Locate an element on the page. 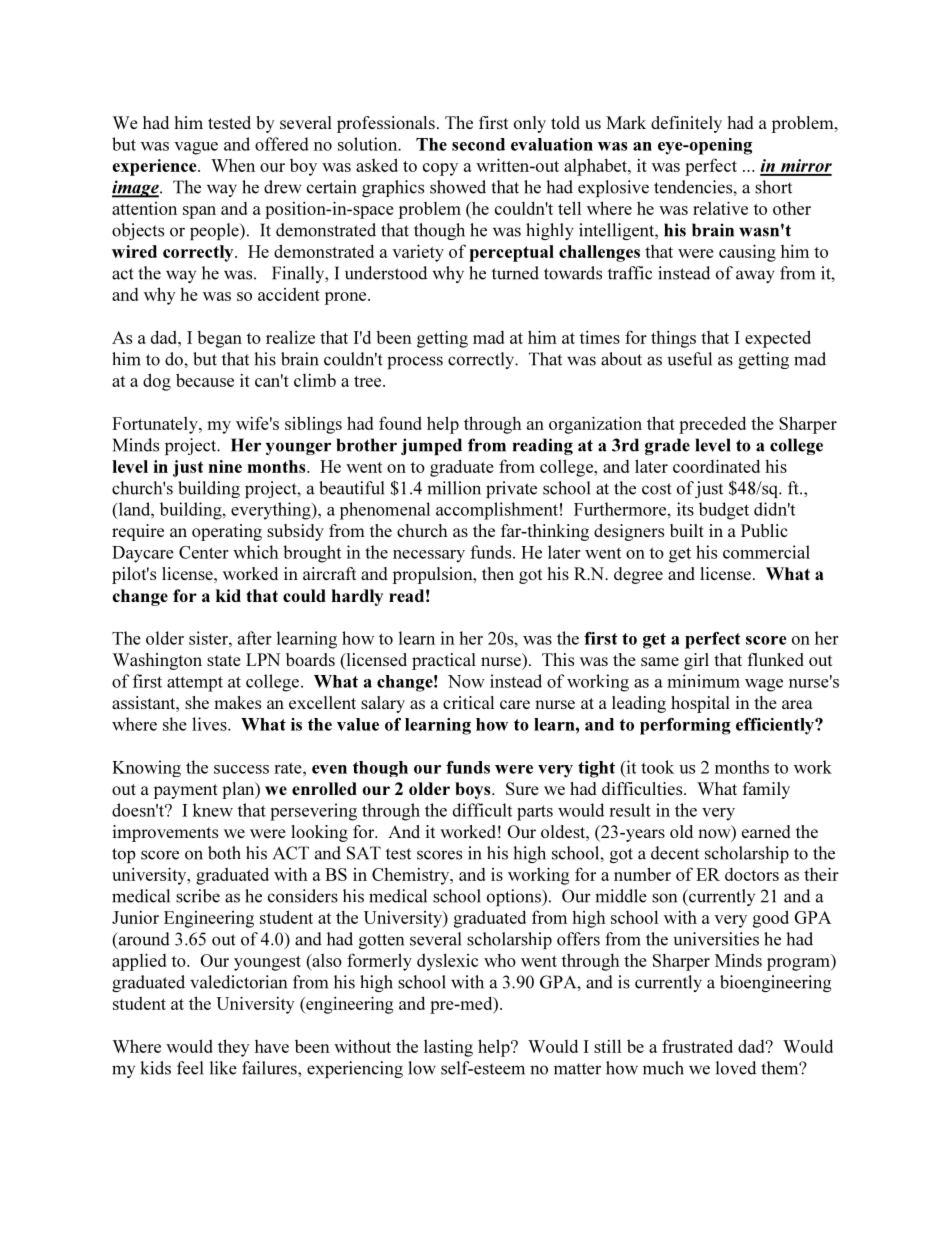 This page has width=952, height=1233. critical is located at coordinates (468, 702).
